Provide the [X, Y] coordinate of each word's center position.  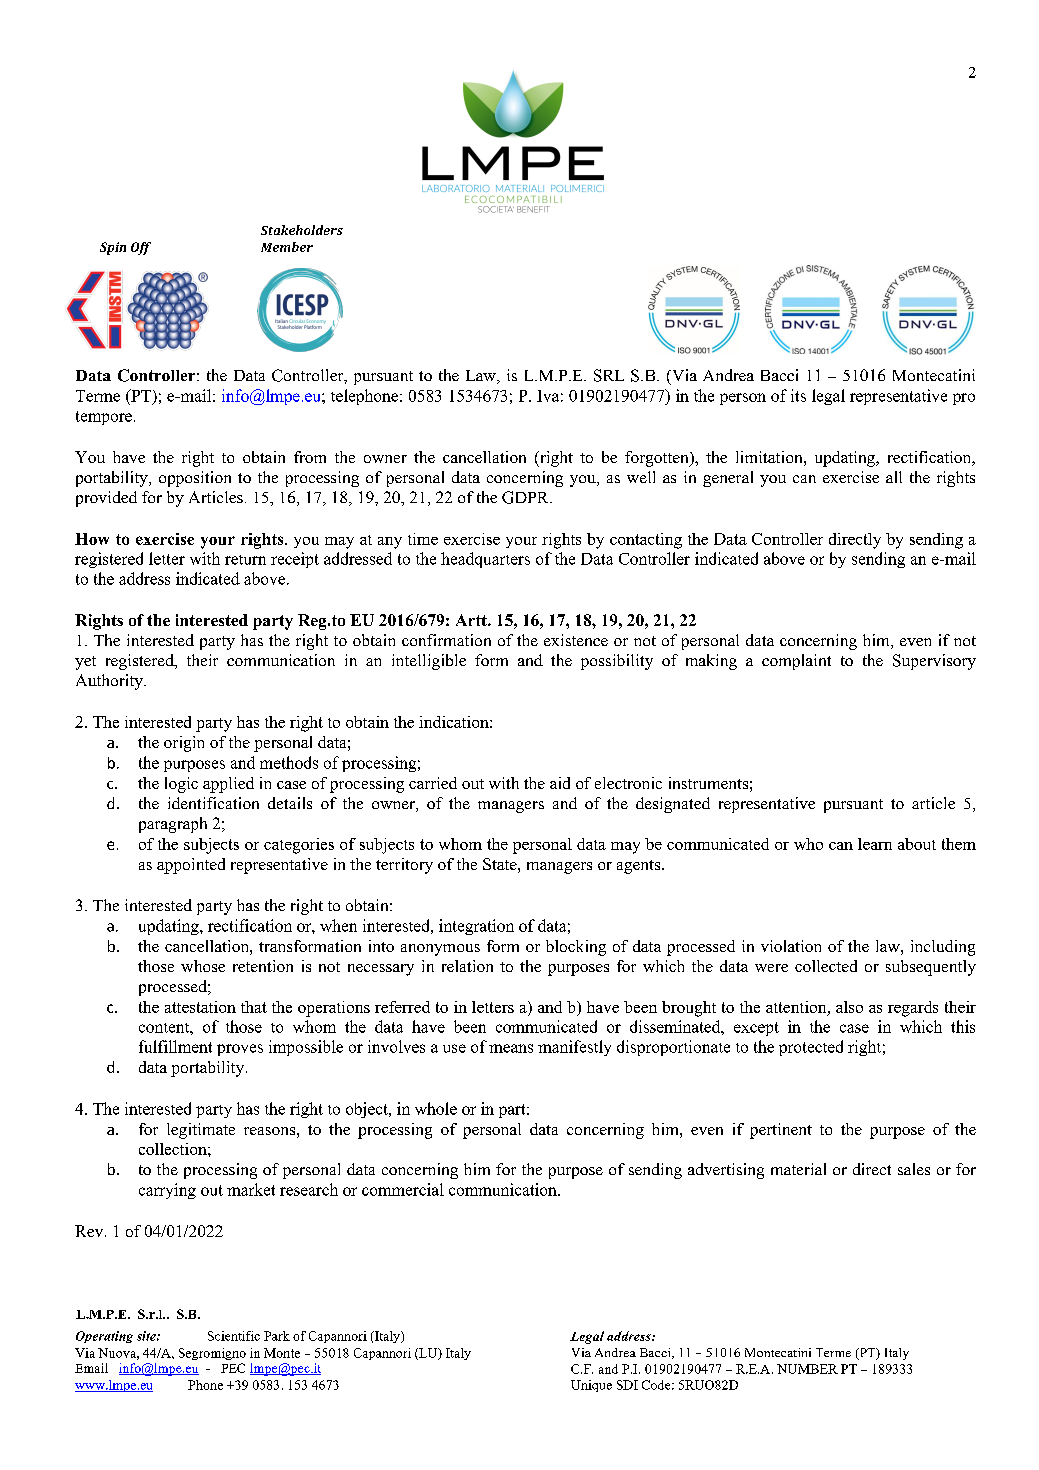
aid [560, 783]
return [245, 560]
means [511, 1048]
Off [141, 248]
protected [811, 1048]
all [894, 477]
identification [213, 803]
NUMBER [807, 1369]
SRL [609, 375]
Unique [591, 1386]
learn [875, 844]
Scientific [234, 1336]
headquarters [485, 560]
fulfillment [175, 1046]
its [798, 395]
